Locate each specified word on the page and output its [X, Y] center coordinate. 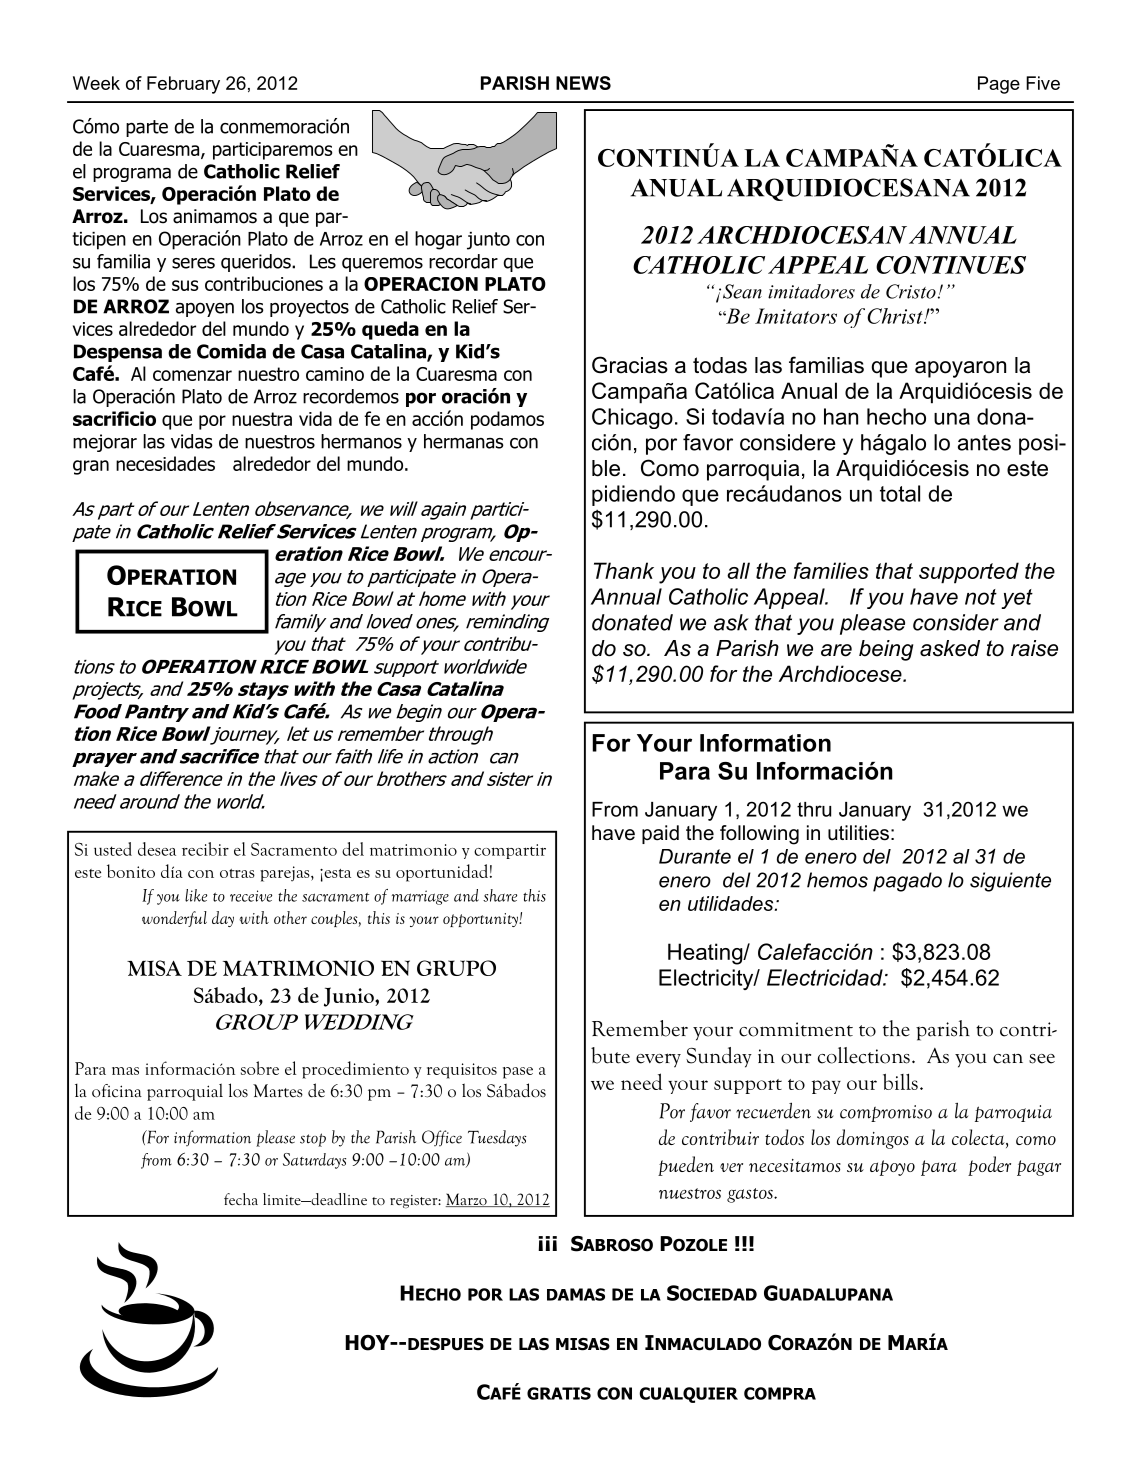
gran [91, 467]
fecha [241, 1199]
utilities [858, 833]
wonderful [174, 919]
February [183, 85]
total [900, 493]
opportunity [481, 920]
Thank [624, 570]
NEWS [583, 83]
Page [999, 85]
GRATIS [559, 1393]
